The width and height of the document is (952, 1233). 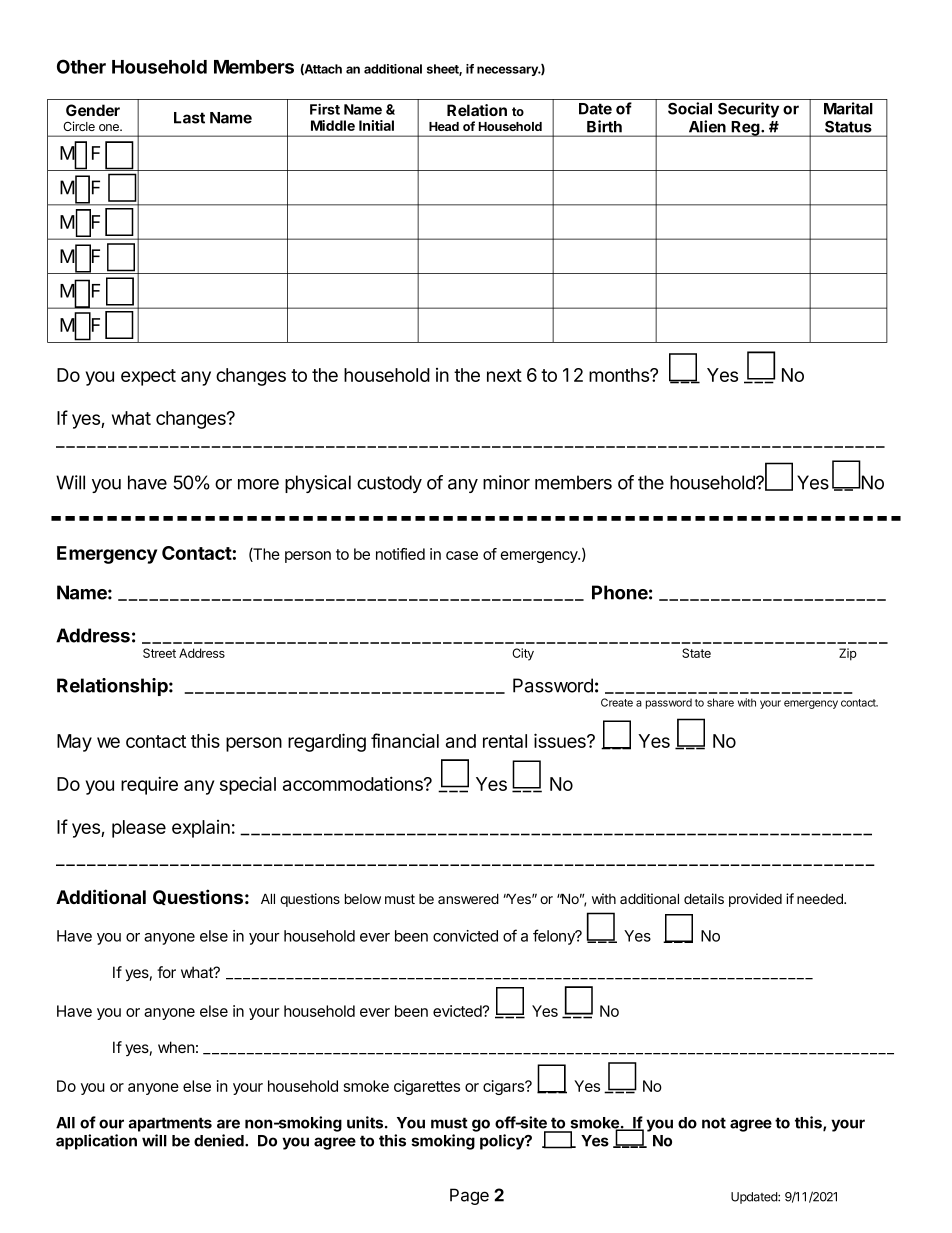 I want to click on Last, so click(x=189, y=118).
